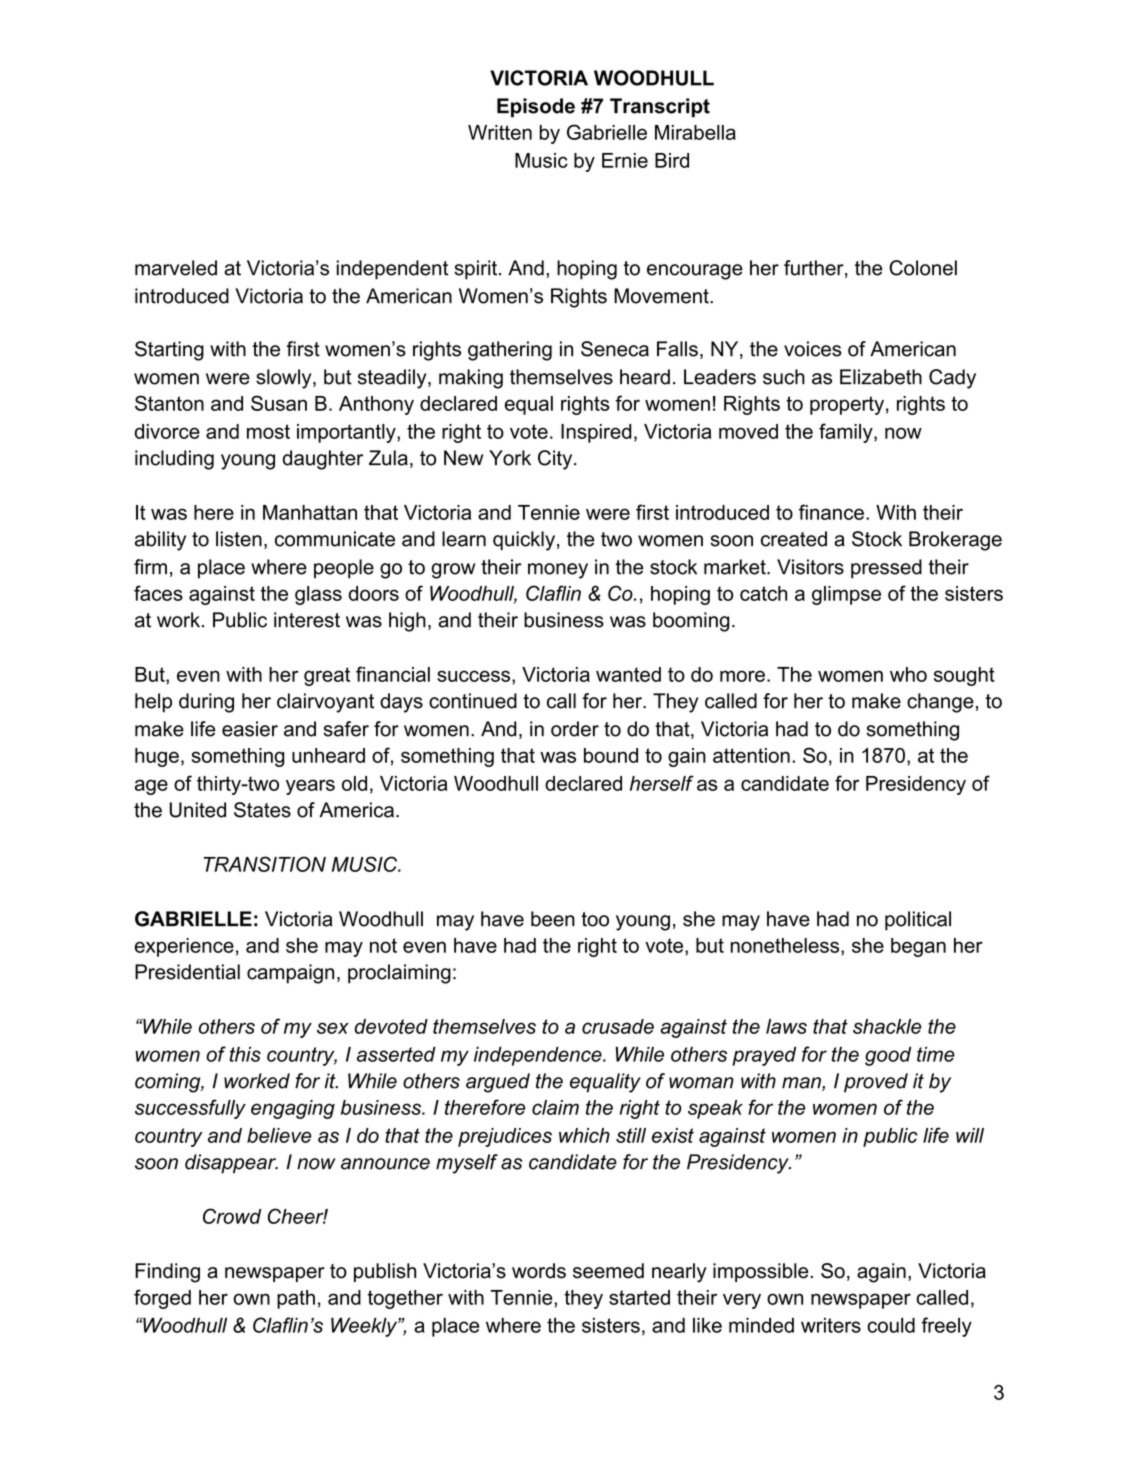  I want to click on order, so click(575, 729).
